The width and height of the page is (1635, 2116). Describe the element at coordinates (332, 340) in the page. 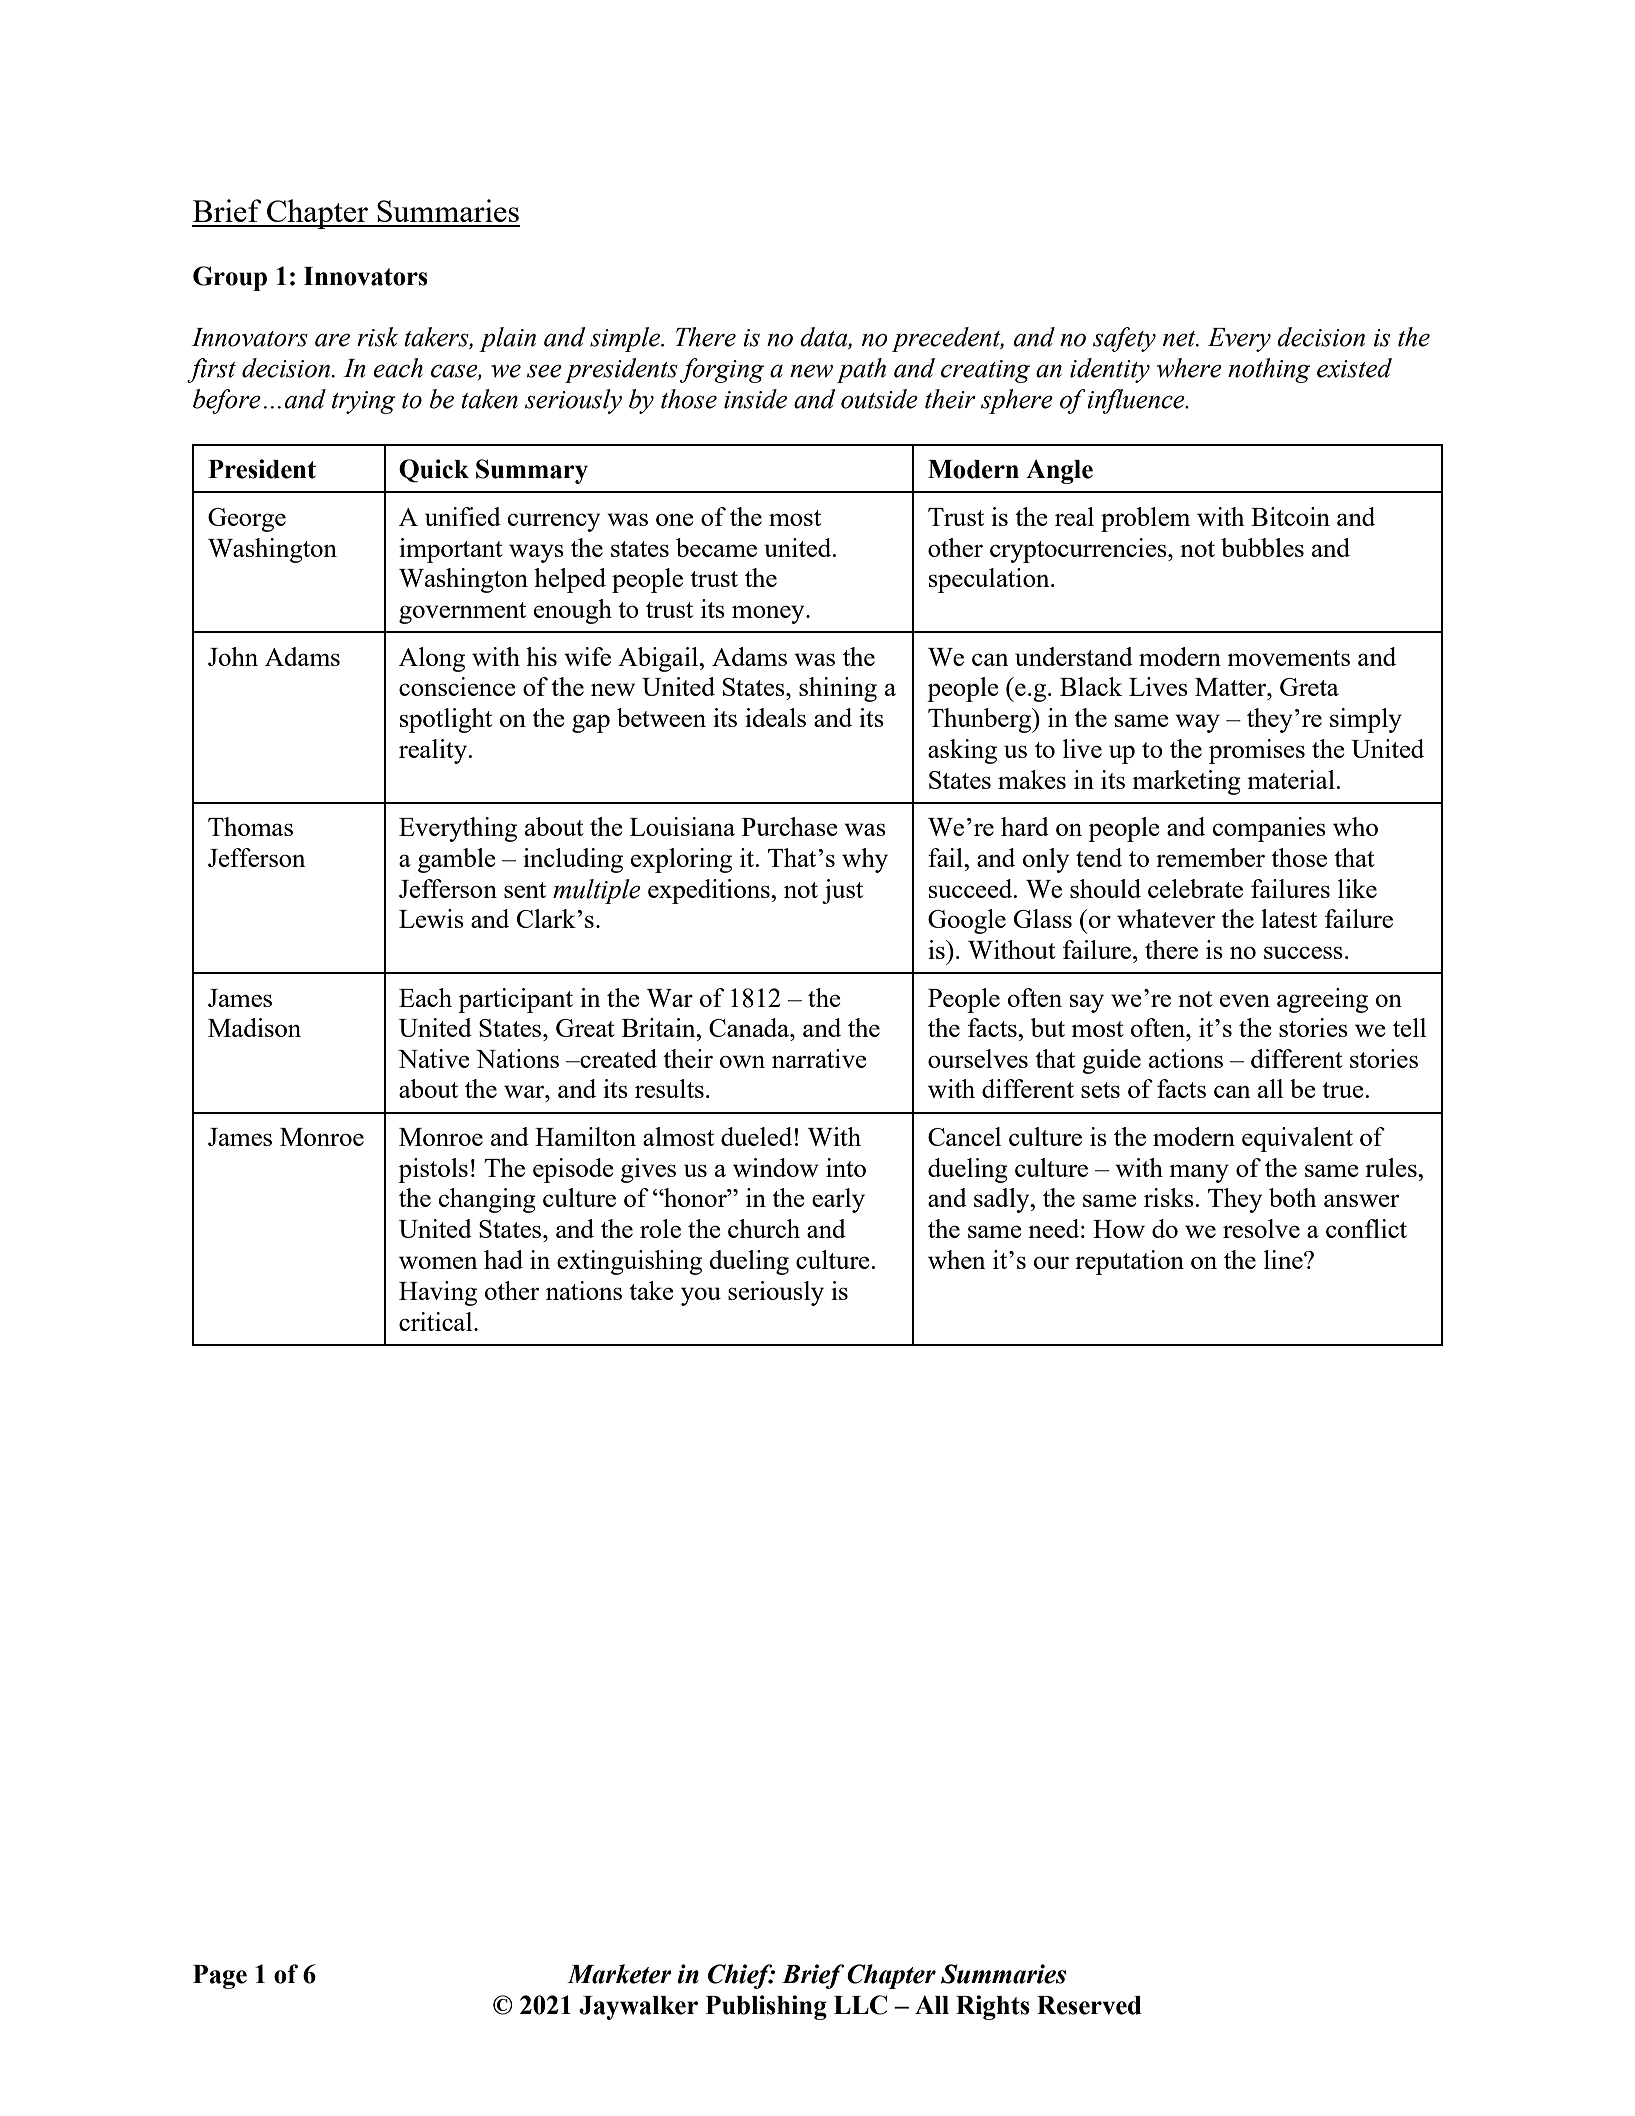

I see `are` at that location.
